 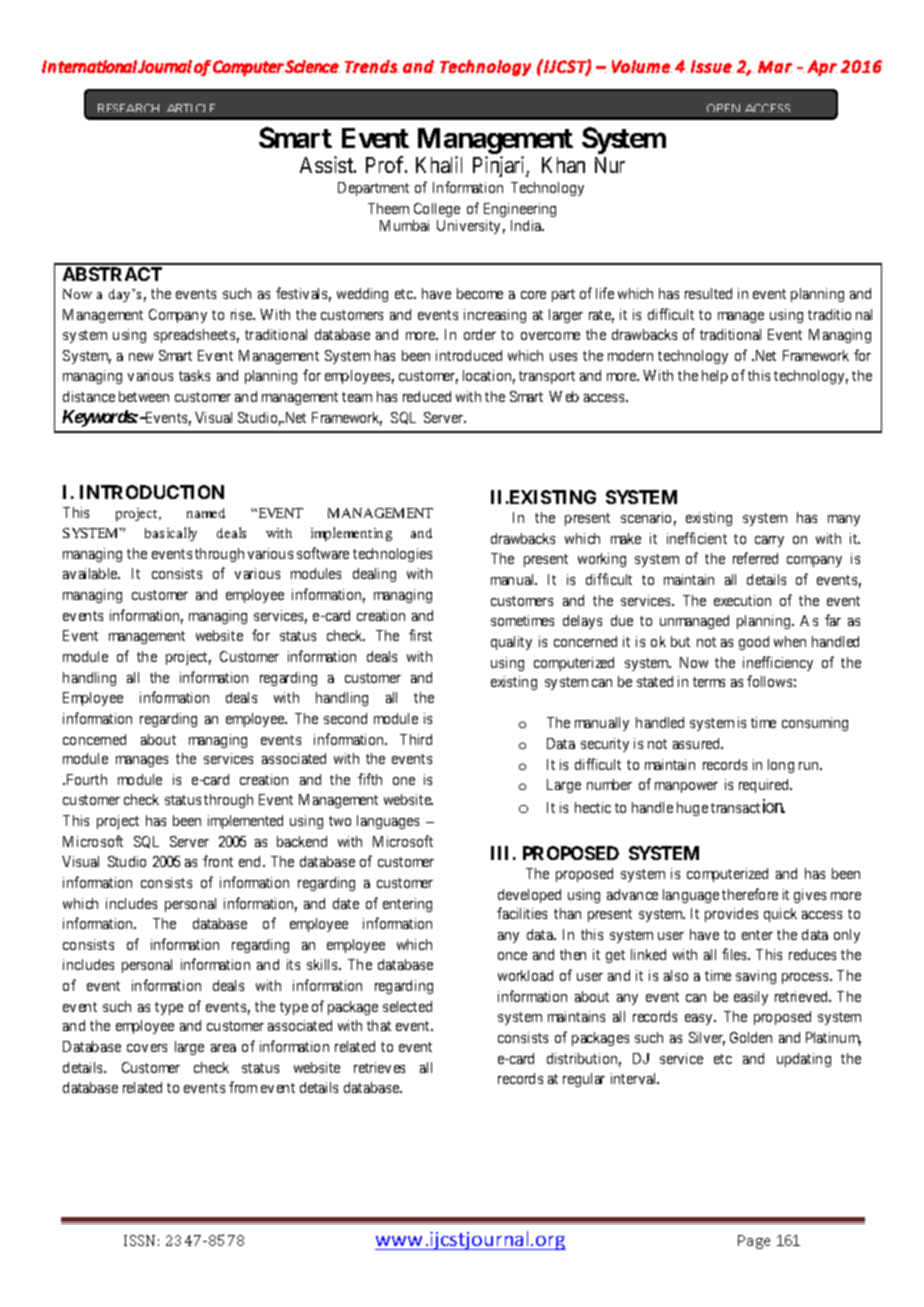 What do you see at coordinates (191, 108) in the screenshot?
I see `ARTICLE` at bounding box center [191, 108].
